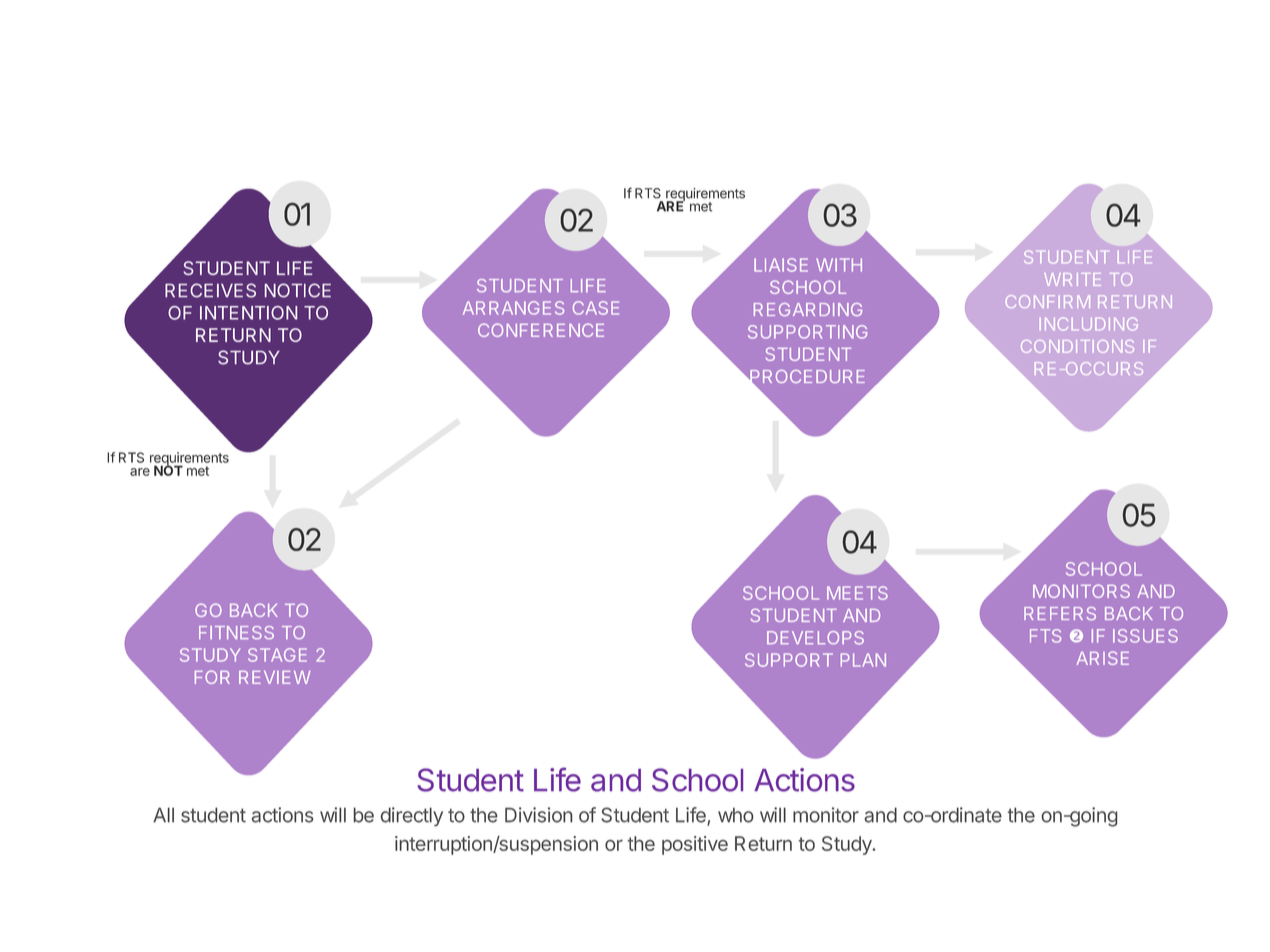 This screenshot has width=1270, height=952. Describe the element at coordinates (596, 308) in the screenshot. I see `CASE` at that location.
